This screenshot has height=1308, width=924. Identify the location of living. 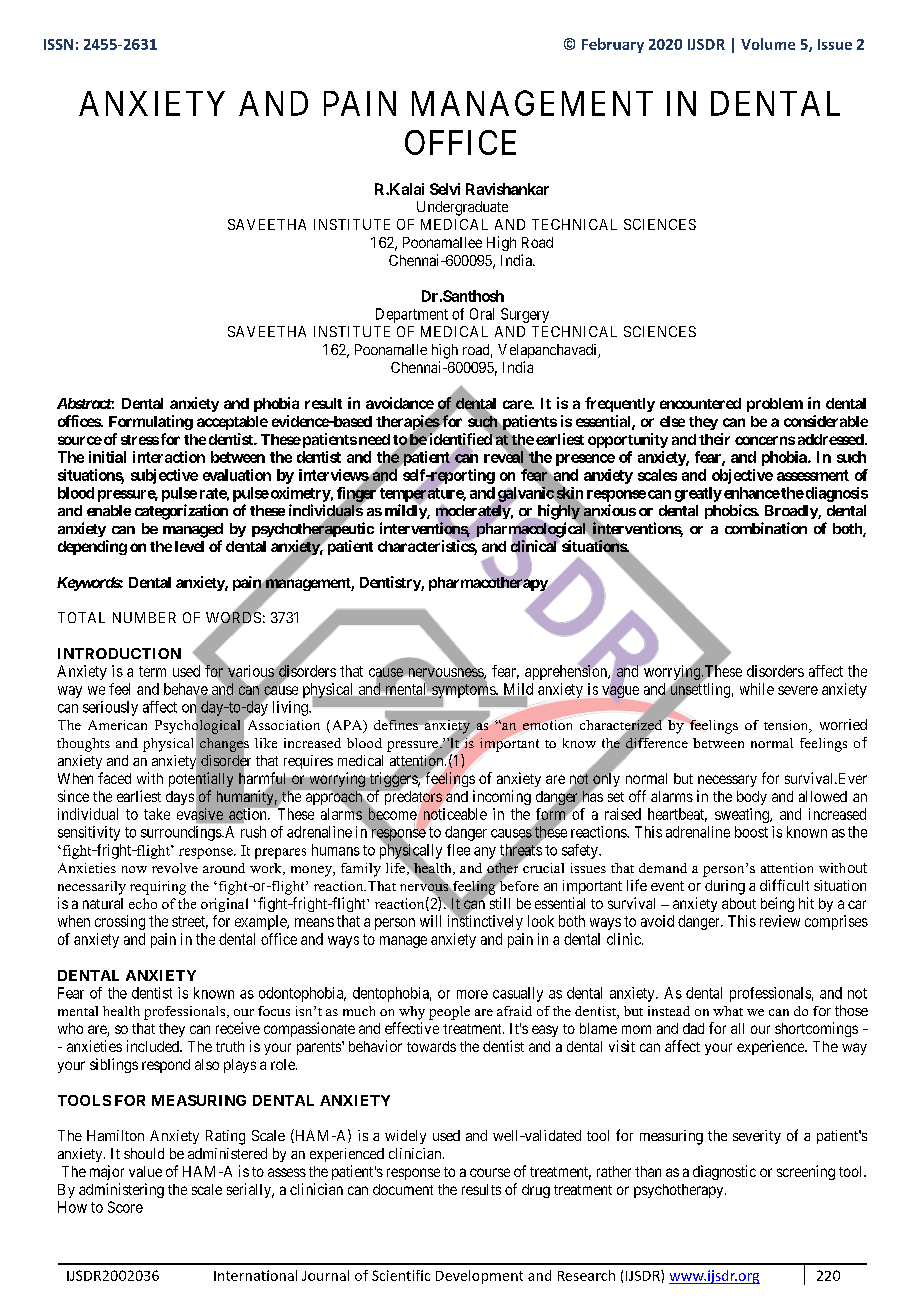
(291, 708).
